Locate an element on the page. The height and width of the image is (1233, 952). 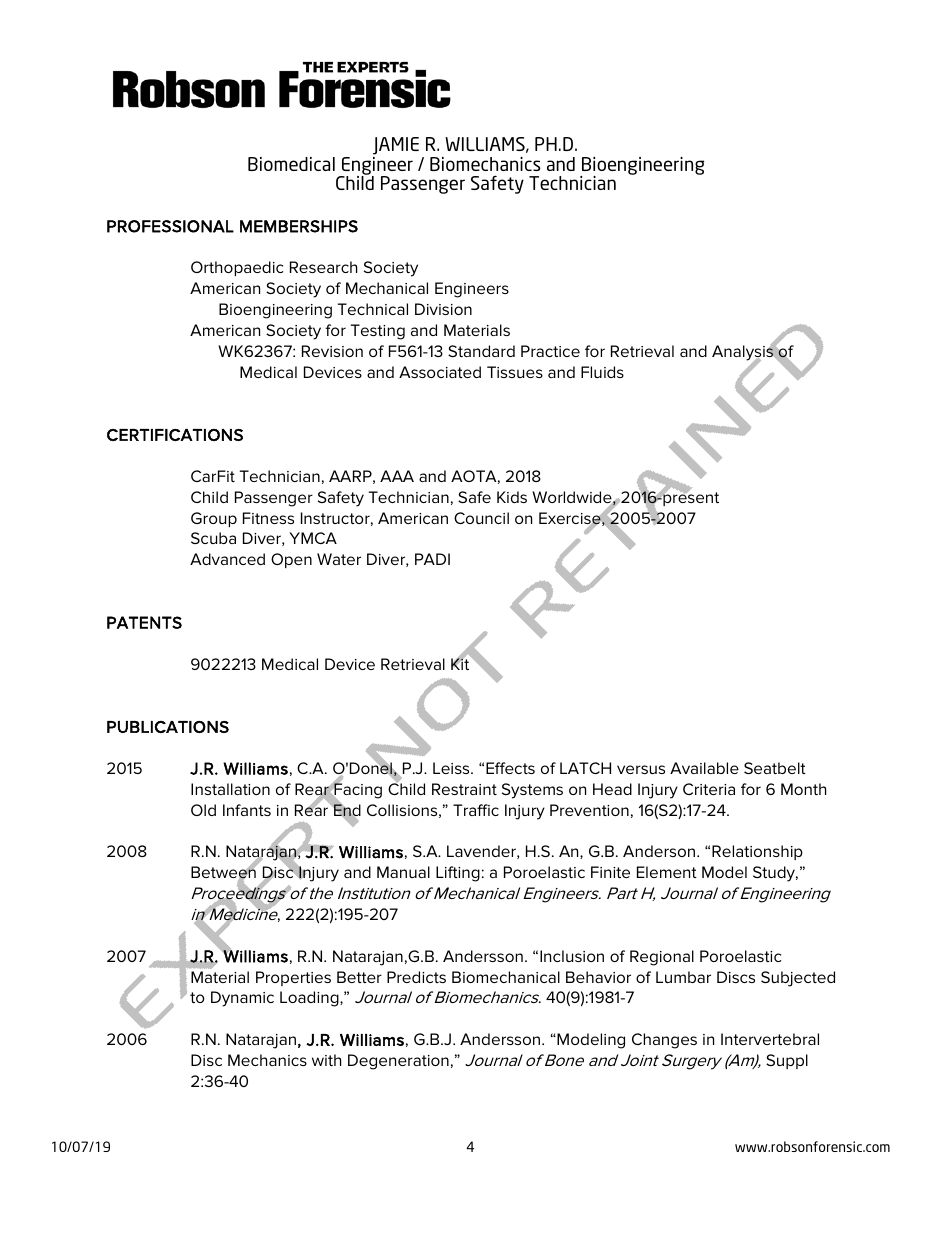
JAMIE is located at coordinates (396, 146).
